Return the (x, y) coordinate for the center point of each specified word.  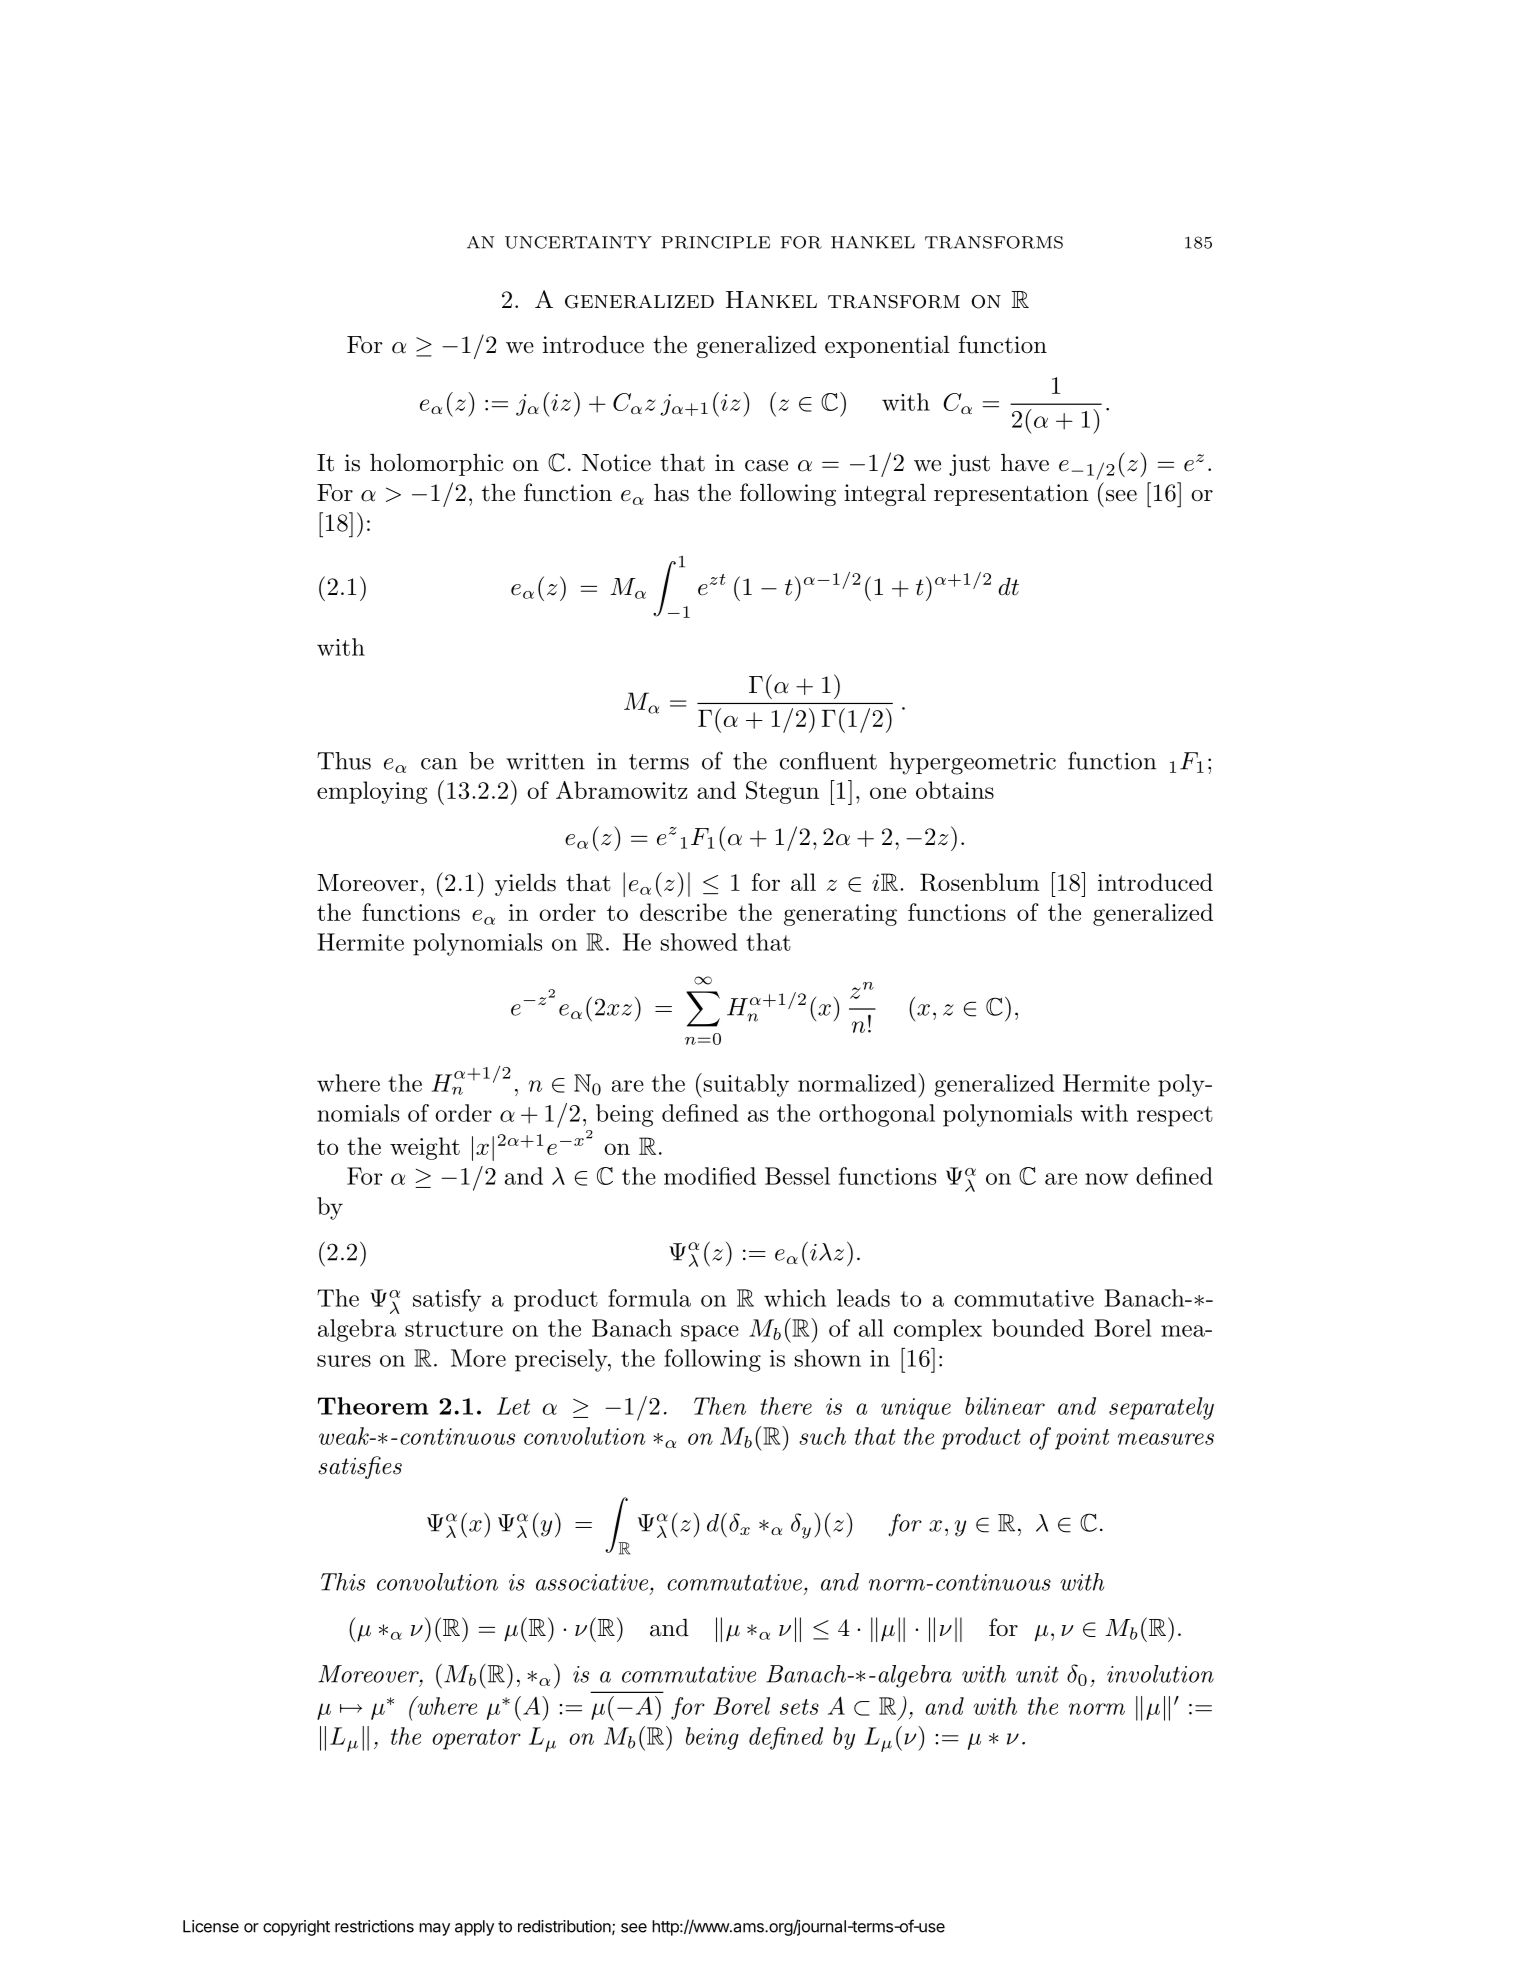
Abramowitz (621, 790)
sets (799, 1707)
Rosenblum (979, 882)
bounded (1038, 1328)
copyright (296, 1928)
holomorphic (436, 464)
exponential (887, 346)
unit (1037, 1674)
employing (372, 792)
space (710, 1333)
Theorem (373, 1406)
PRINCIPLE (715, 242)
